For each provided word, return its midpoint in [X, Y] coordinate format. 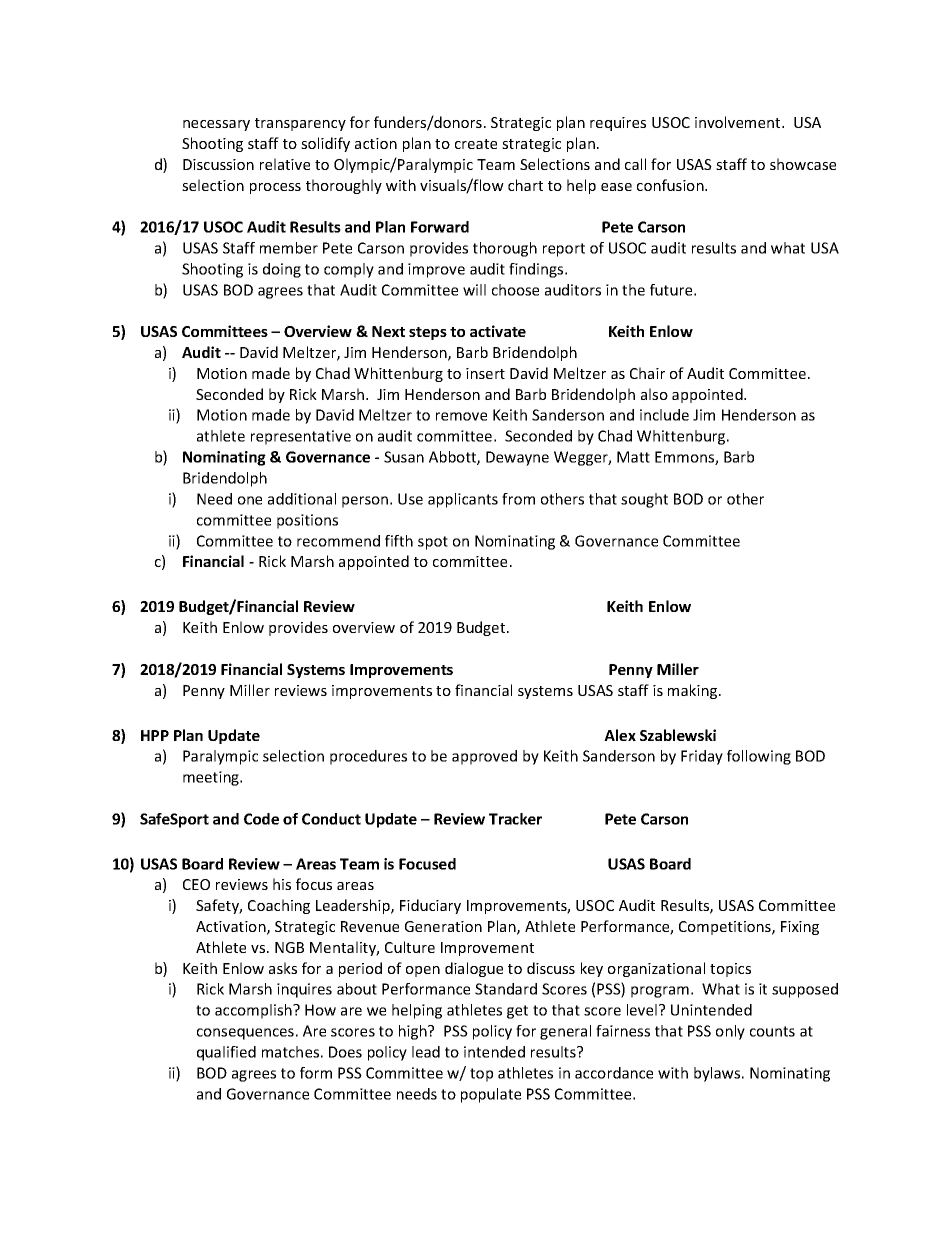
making [694, 691]
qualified [226, 1053]
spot [433, 543]
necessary [216, 125]
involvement [739, 122]
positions [307, 521]
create [476, 144]
